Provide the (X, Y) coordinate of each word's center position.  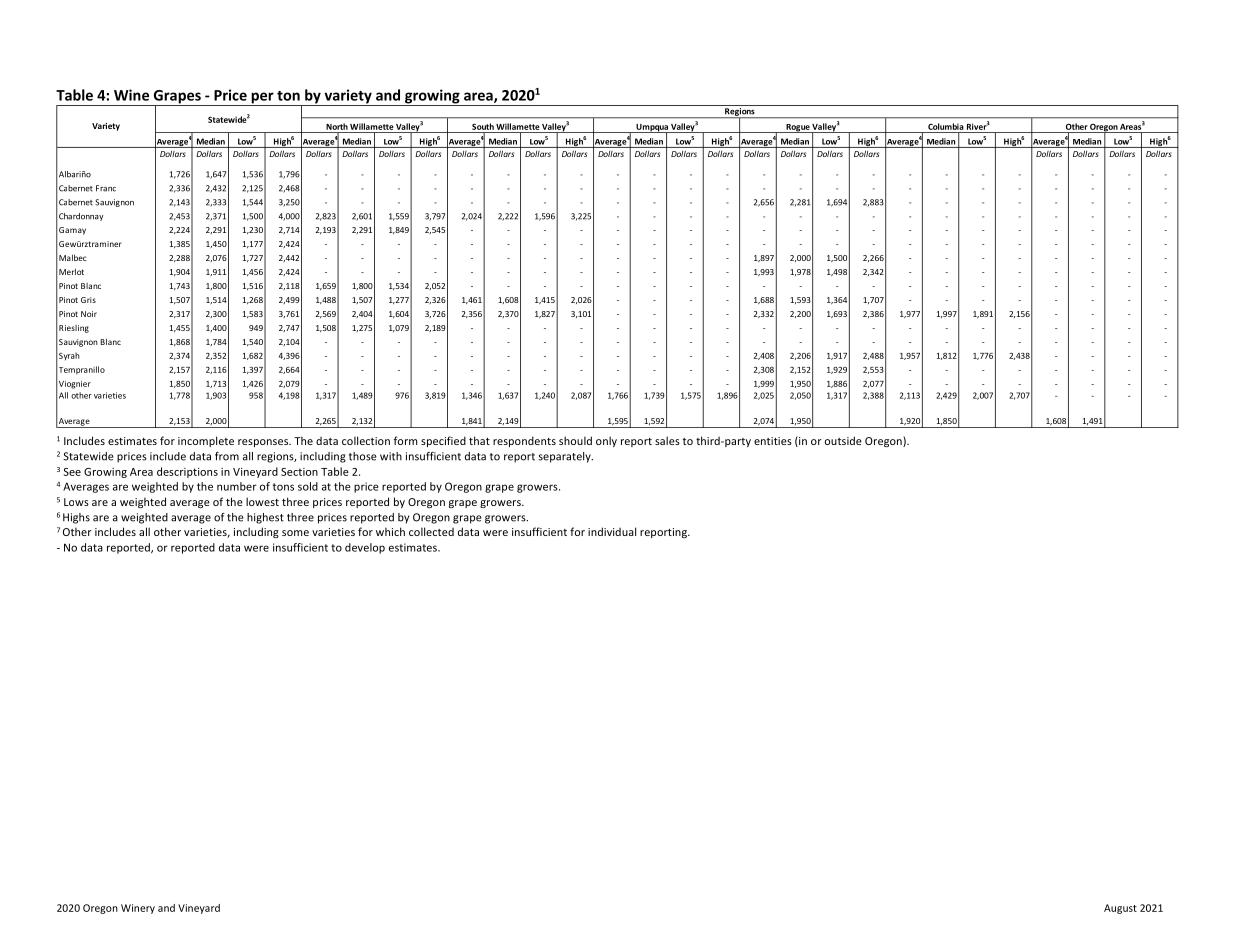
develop (365, 548)
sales (667, 440)
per (262, 99)
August (1120, 909)
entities (773, 441)
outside (843, 440)
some (295, 533)
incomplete (206, 441)
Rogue (798, 128)
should (575, 440)
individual (612, 531)
